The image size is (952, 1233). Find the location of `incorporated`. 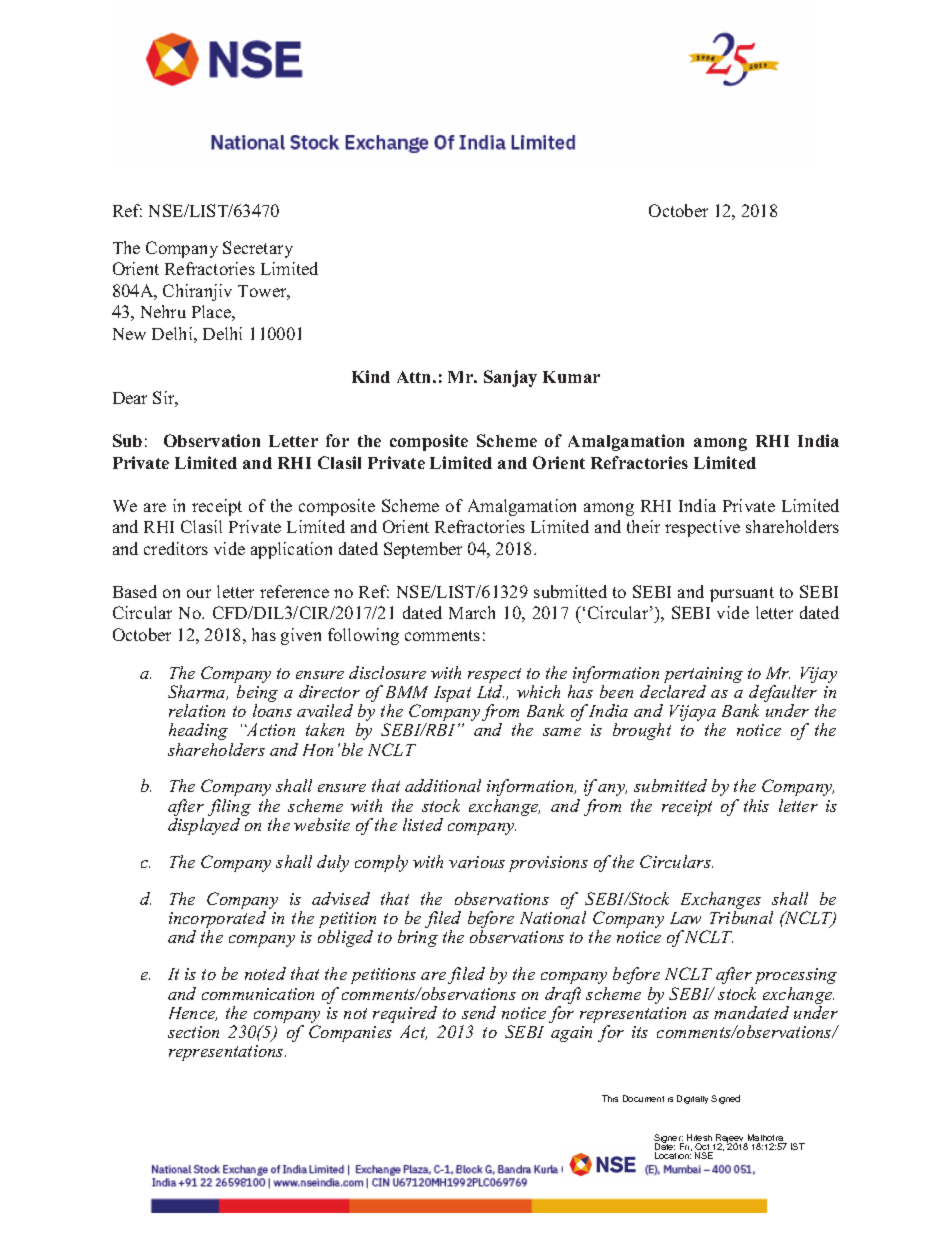

incorporated is located at coordinates (217, 921).
